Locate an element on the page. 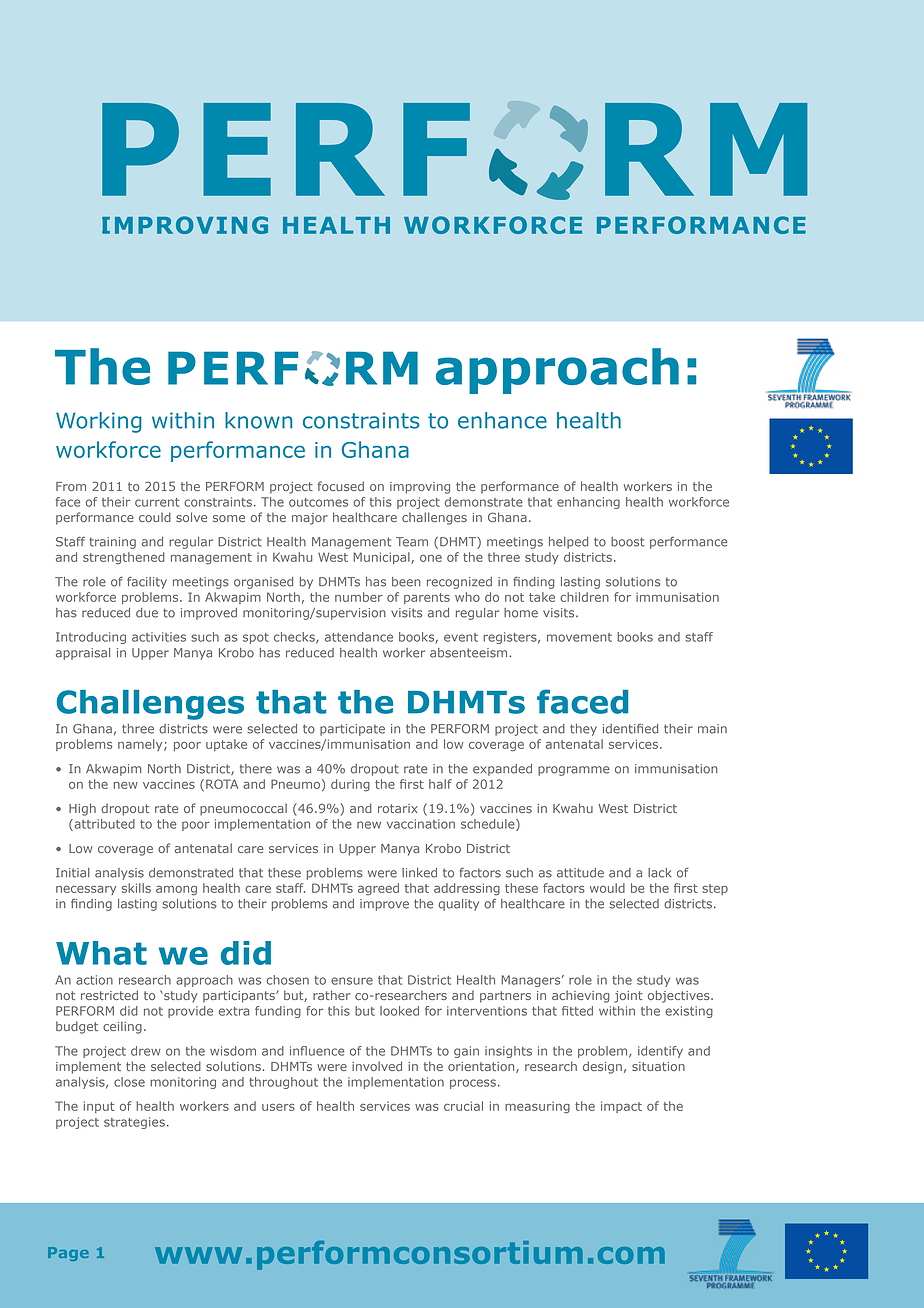 Image resolution: width=924 pixels, height=1308 pixels. focused is located at coordinates (341, 486).
